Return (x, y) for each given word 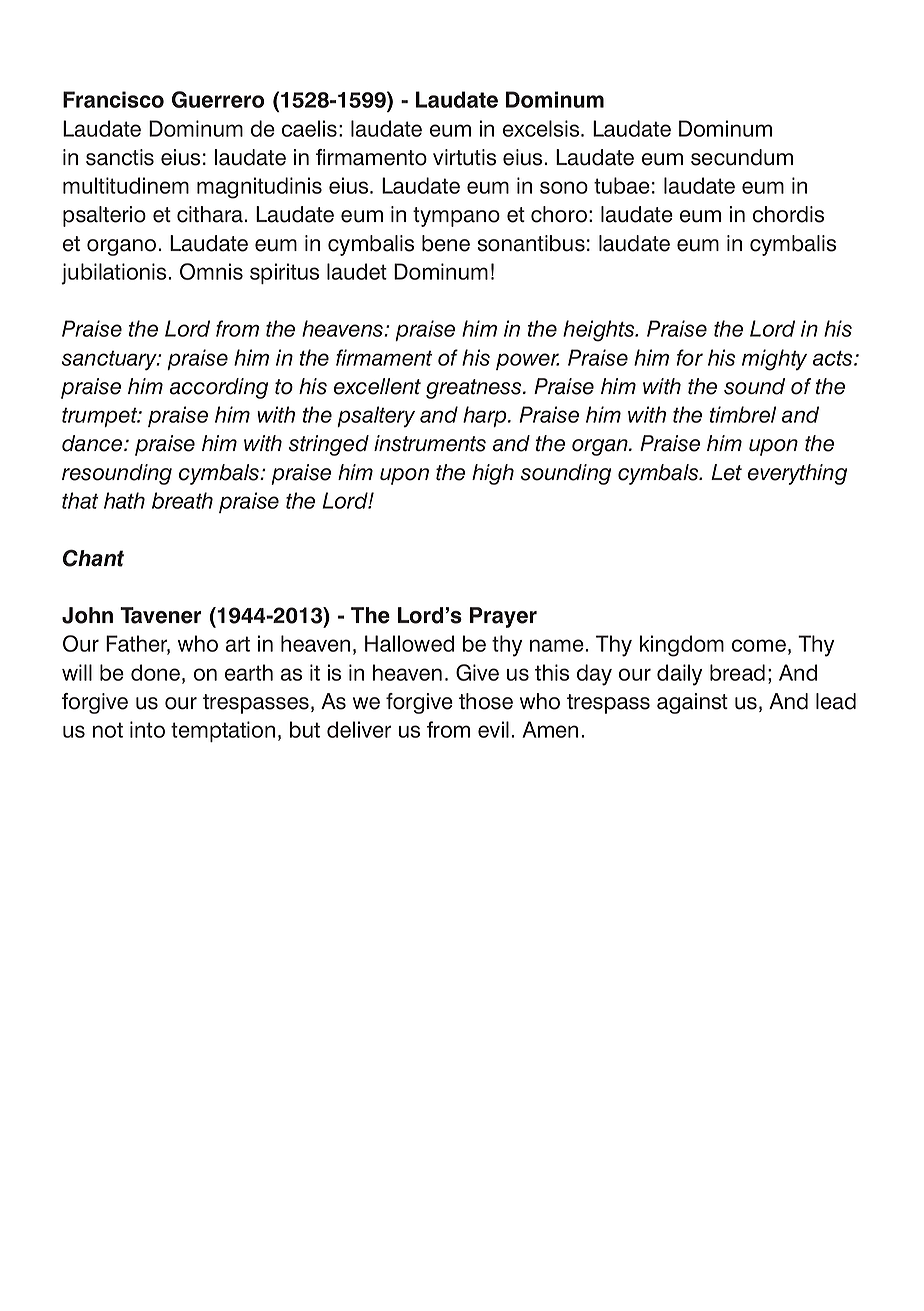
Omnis (211, 271)
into (147, 729)
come (759, 645)
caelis (309, 128)
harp (486, 416)
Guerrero (218, 99)
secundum (742, 157)
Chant (93, 558)
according (219, 388)
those (486, 701)
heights (600, 331)
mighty (774, 360)
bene (446, 243)
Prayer (503, 617)
